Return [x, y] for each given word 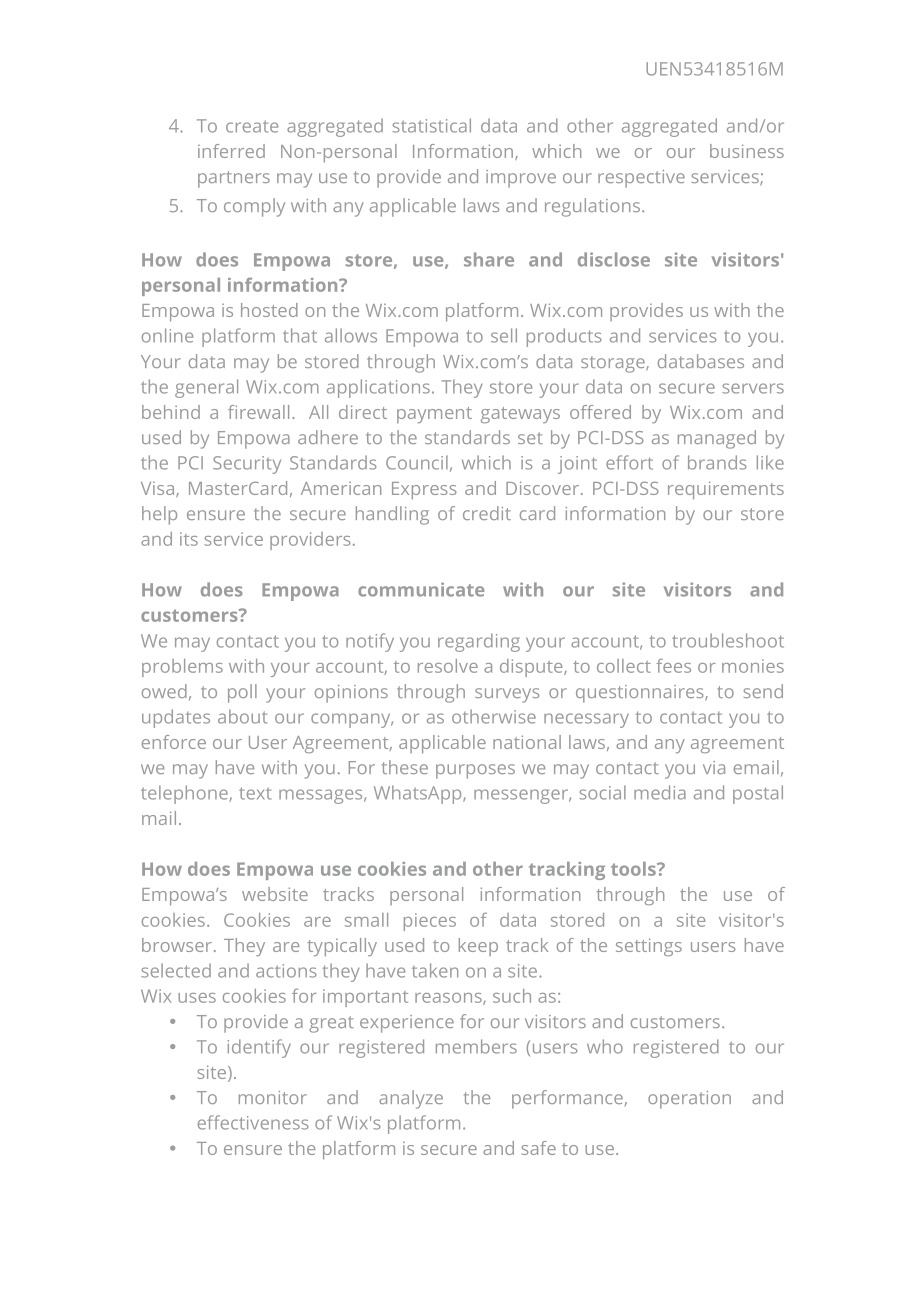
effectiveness [253, 1122]
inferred [231, 151]
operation [689, 1100]
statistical [431, 125]
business [747, 151]
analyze [411, 1099]
